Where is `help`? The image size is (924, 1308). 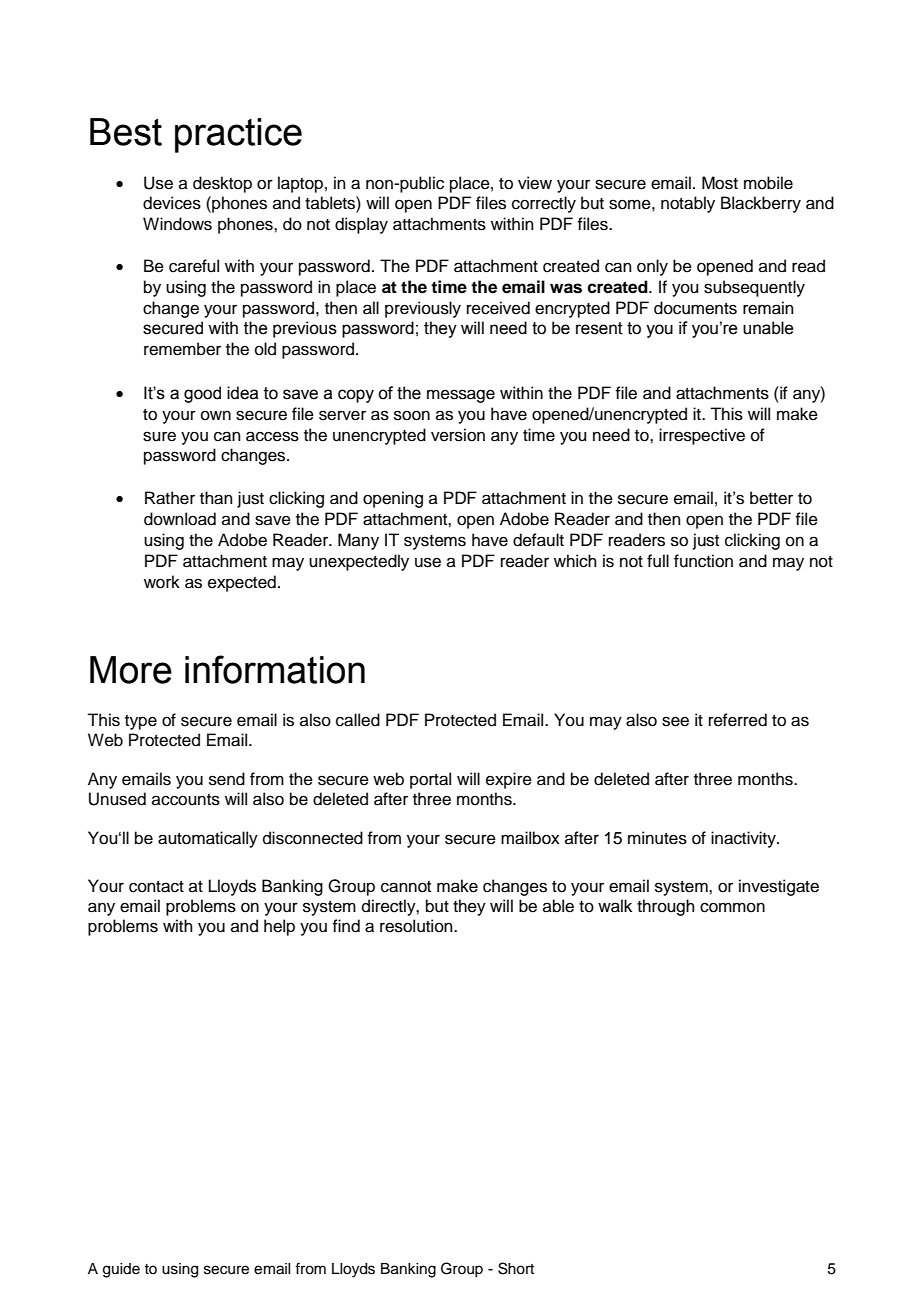 help is located at coordinates (279, 927).
